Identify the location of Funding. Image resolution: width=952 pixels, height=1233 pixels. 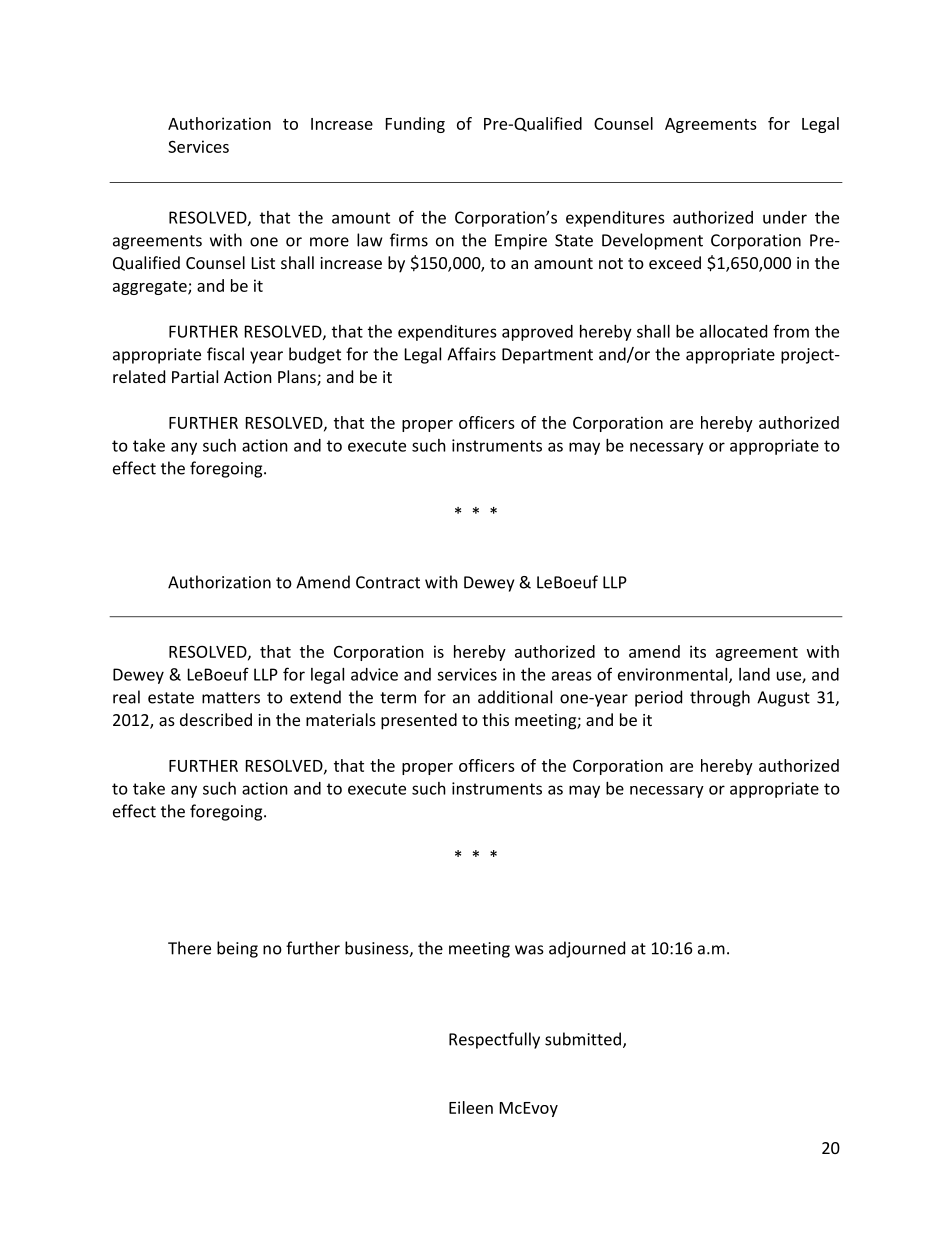
(415, 125).
